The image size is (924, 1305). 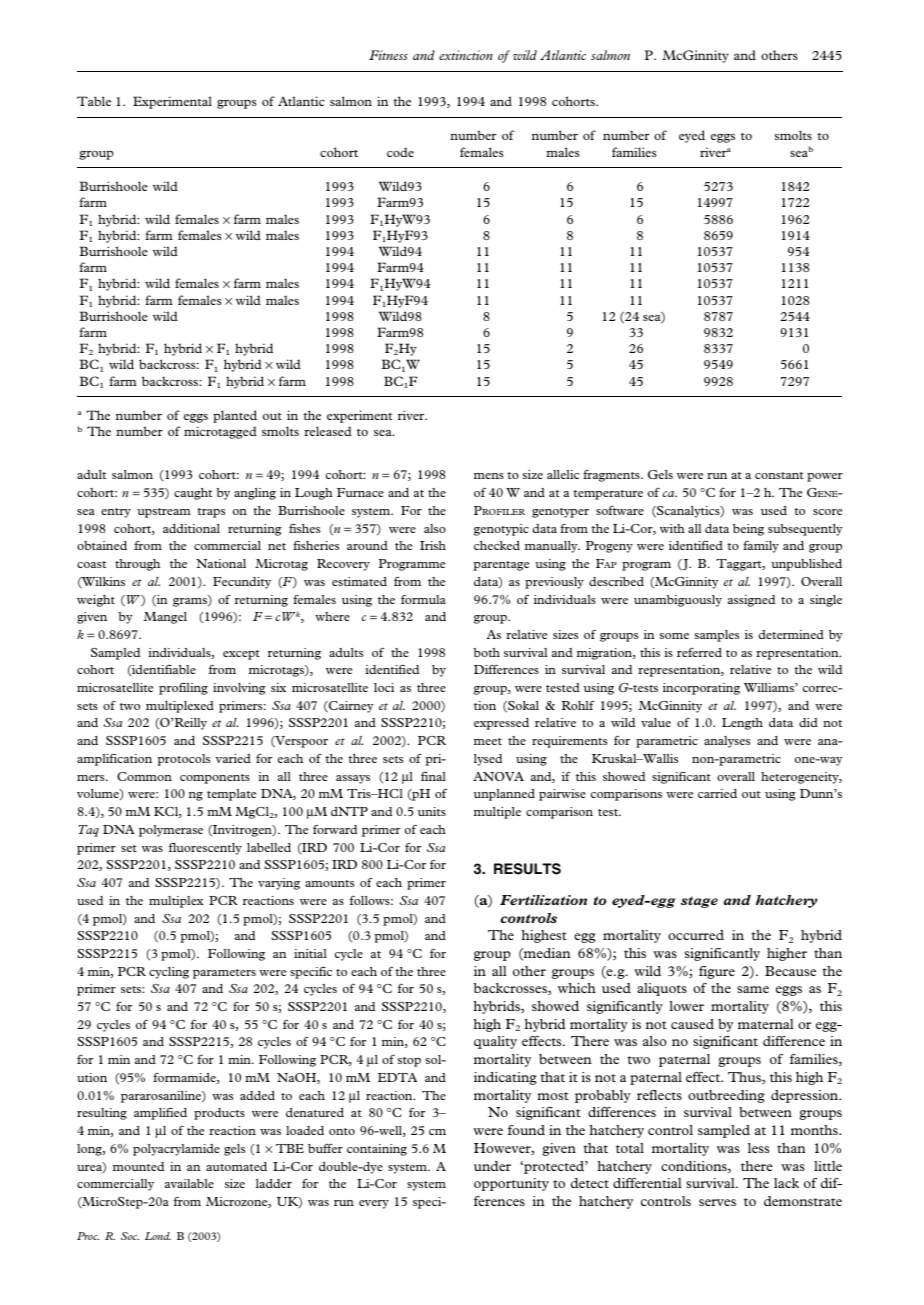 What do you see at coordinates (184, 760) in the screenshot?
I see `protocols` at bounding box center [184, 760].
